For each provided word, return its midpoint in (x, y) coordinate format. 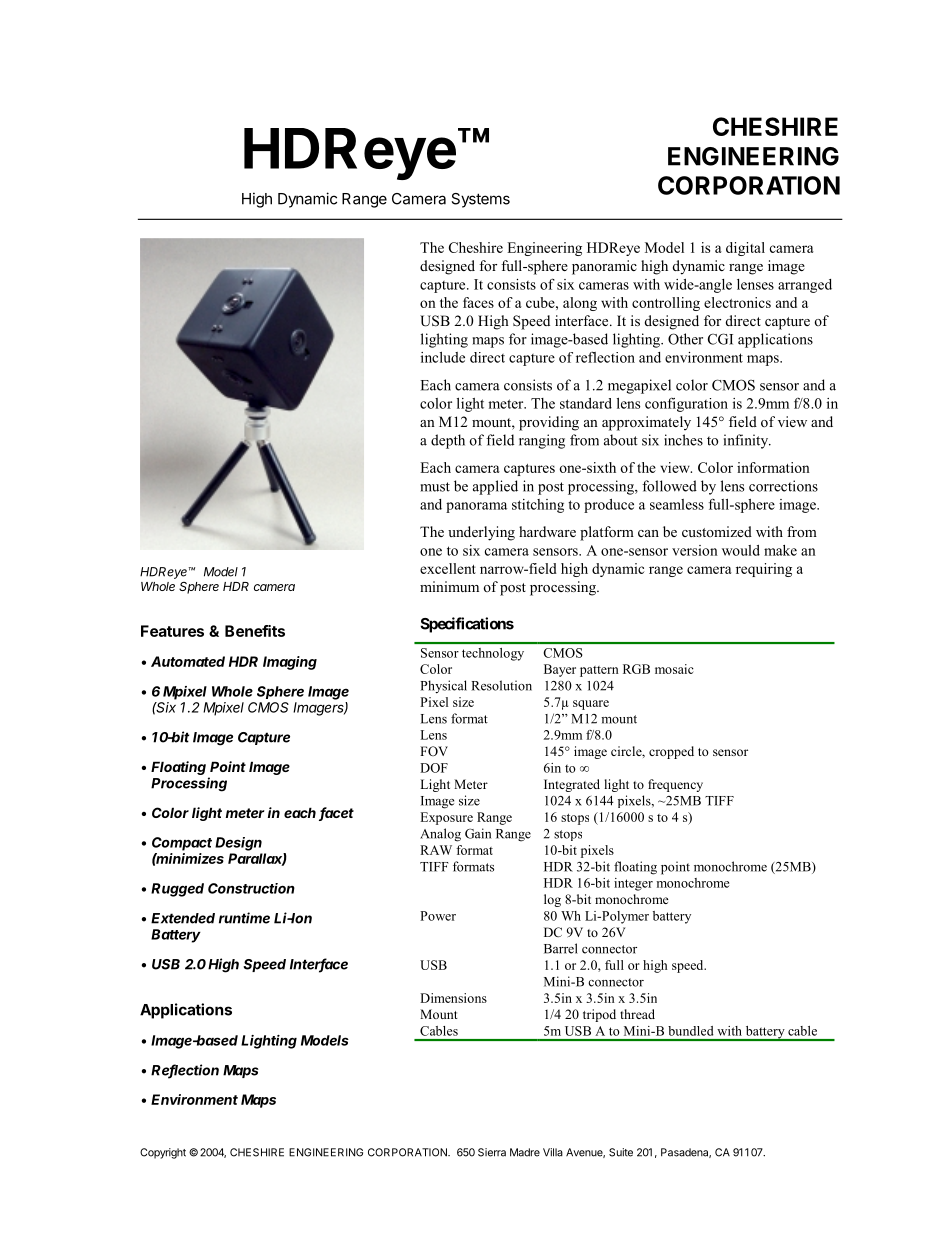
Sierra (492, 1152)
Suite (621, 1152)
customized (717, 531)
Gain (478, 833)
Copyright (163, 1153)
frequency (675, 785)
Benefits (255, 631)
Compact (182, 844)
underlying (481, 533)
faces (478, 302)
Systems (480, 200)
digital (745, 249)
